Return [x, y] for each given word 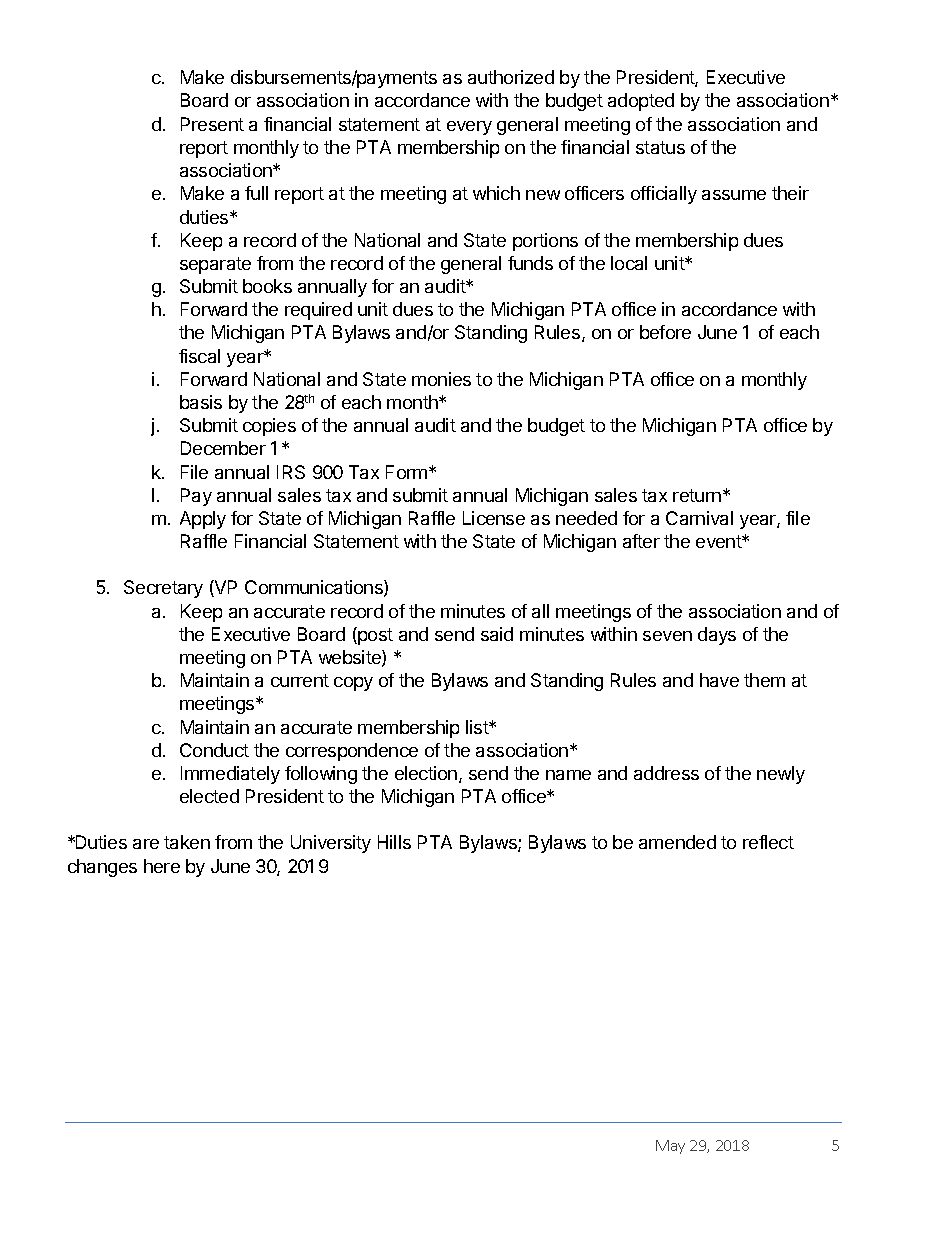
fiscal [199, 356]
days [717, 636]
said [497, 634]
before [665, 332]
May [670, 1147]
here [162, 866]
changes [102, 868]
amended [677, 842]
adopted [641, 102]
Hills [394, 842]
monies [441, 379]
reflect [768, 842]
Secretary [163, 589]
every [469, 128]
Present [212, 124]
